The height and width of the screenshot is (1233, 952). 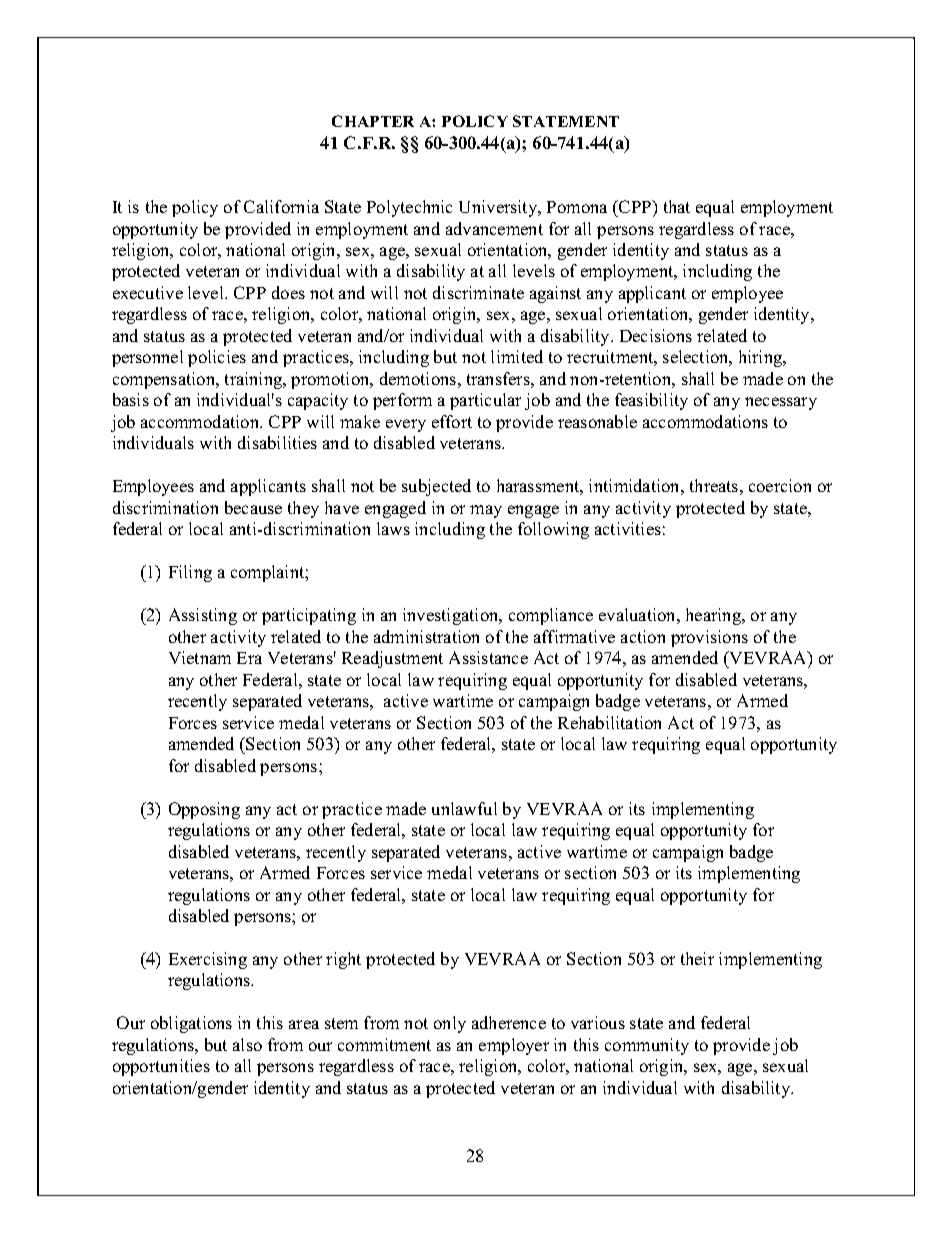 What do you see at coordinates (715, 616) in the screenshot?
I see `hearing` at bounding box center [715, 616].
